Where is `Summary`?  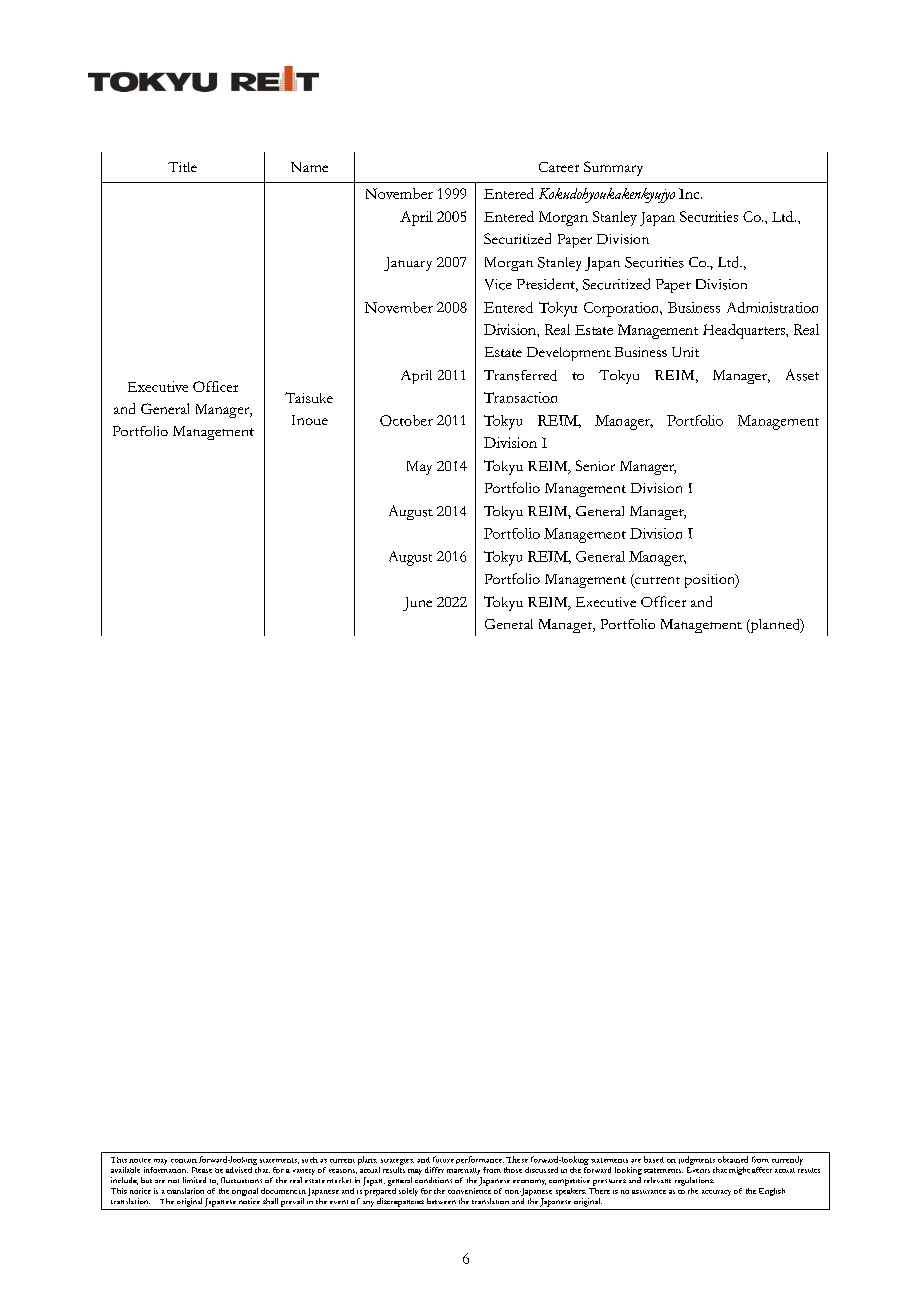
Summary is located at coordinates (613, 168).
